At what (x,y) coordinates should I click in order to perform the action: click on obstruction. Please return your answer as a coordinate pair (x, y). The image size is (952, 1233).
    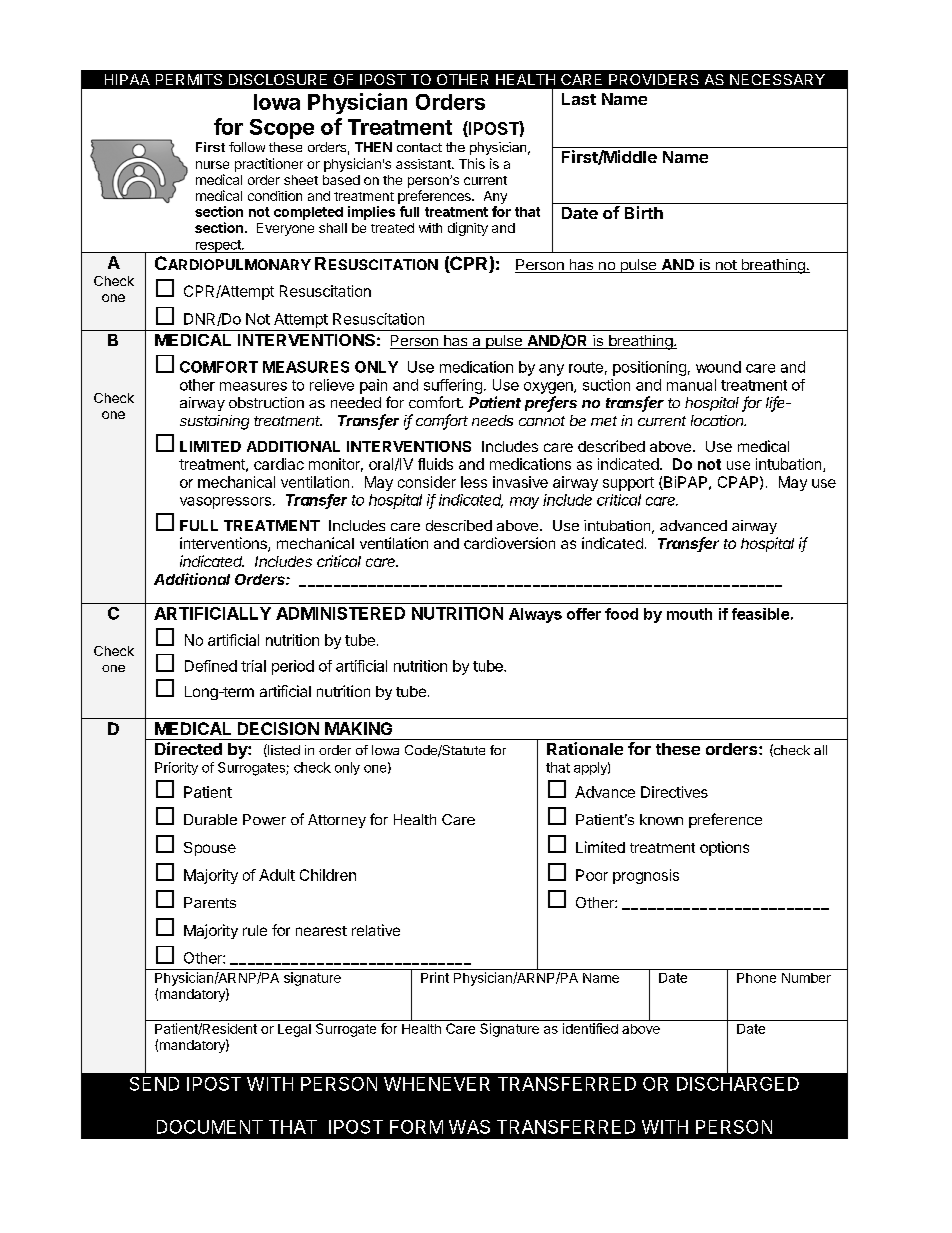
    Looking at the image, I should click on (266, 402).
